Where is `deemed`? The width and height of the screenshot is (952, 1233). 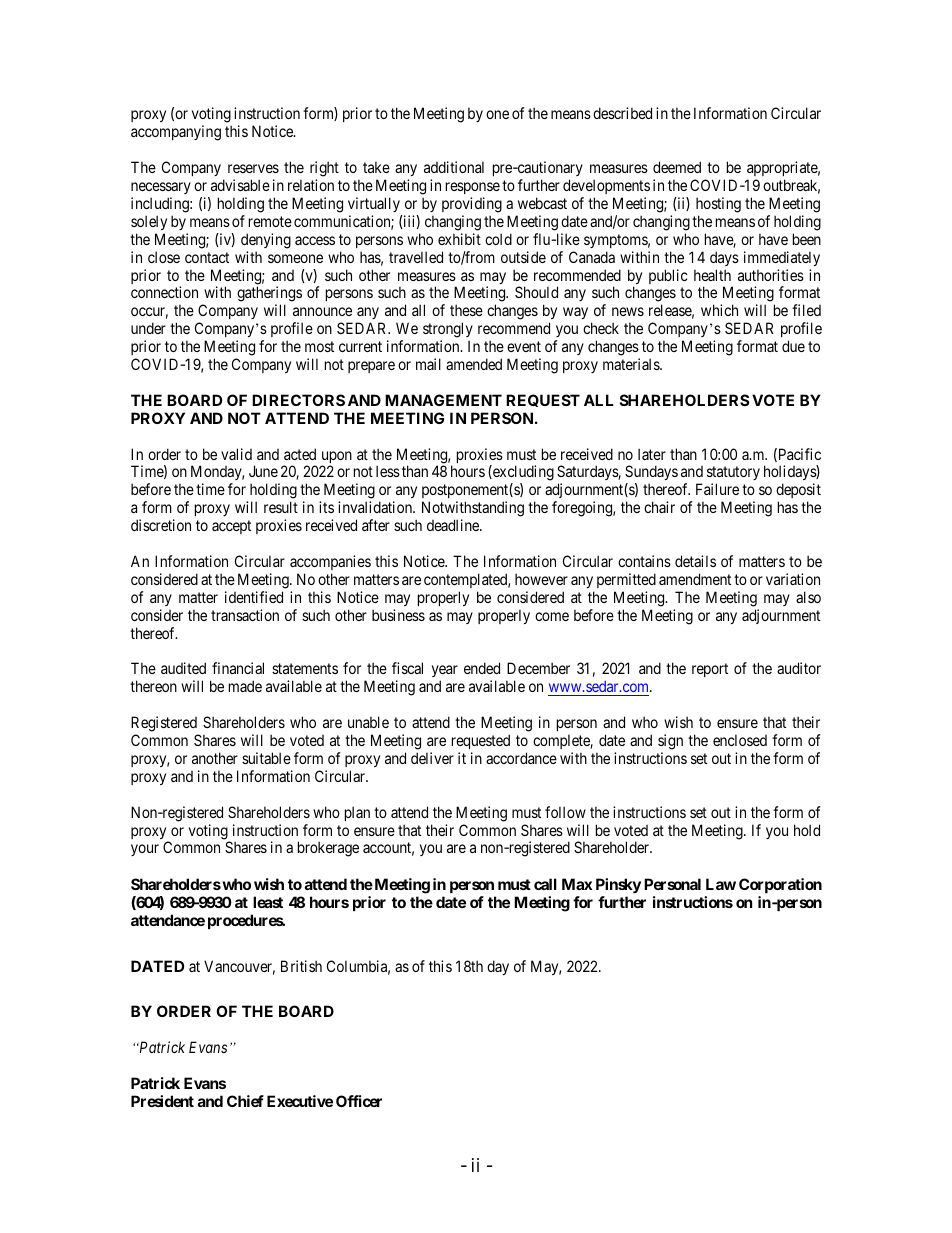 deemed is located at coordinates (677, 167).
